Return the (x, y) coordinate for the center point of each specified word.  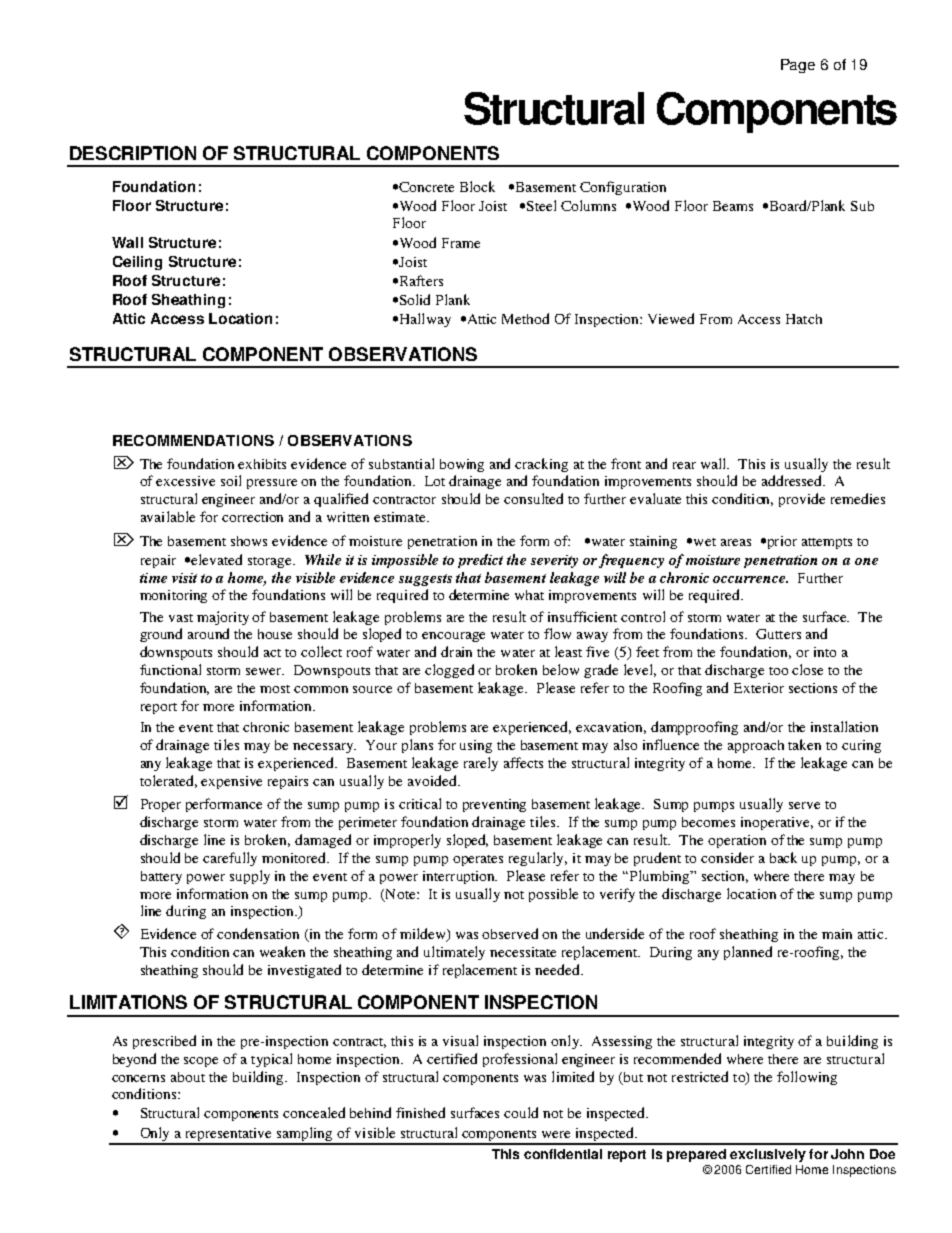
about (188, 1077)
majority (223, 618)
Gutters (778, 634)
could (521, 1112)
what (529, 595)
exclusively (768, 1155)
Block (477, 186)
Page (798, 66)
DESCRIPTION (133, 153)
